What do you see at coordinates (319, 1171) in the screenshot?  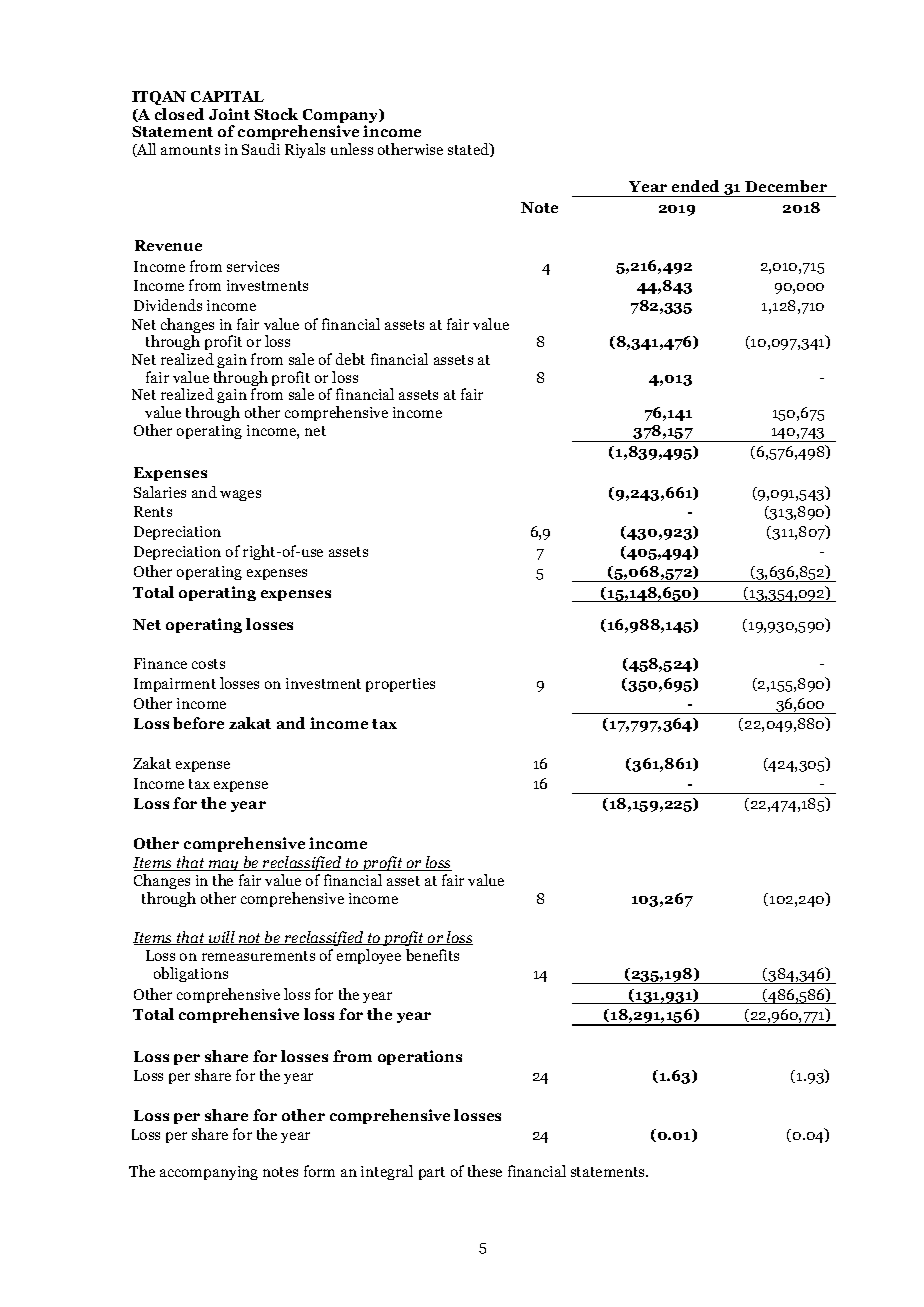 I see `form` at bounding box center [319, 1171].
